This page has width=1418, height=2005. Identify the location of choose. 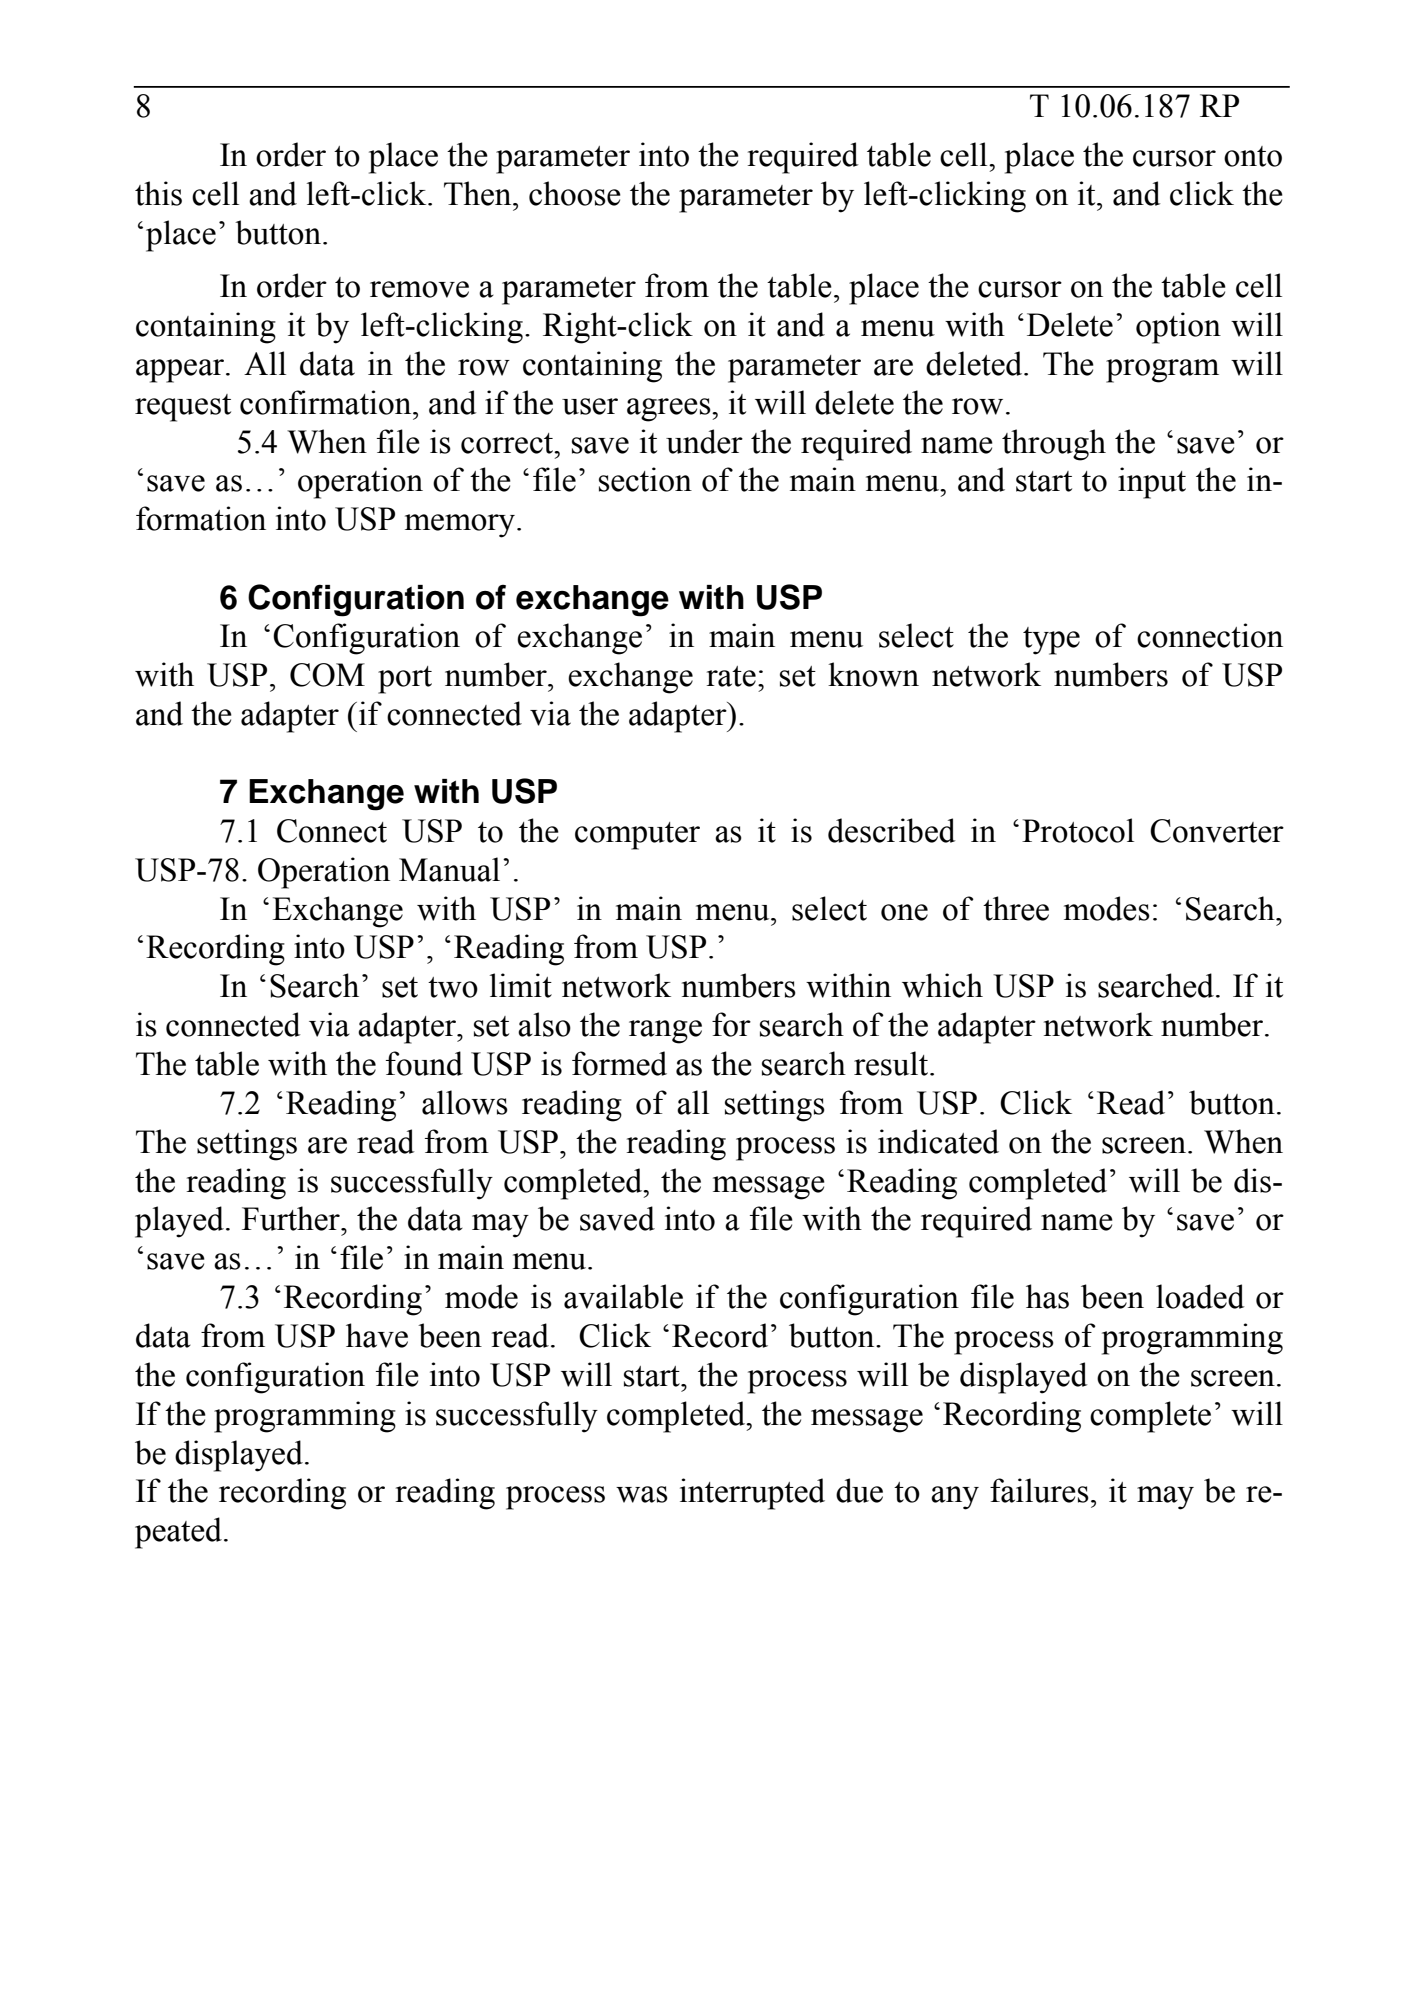
(575, 193).
